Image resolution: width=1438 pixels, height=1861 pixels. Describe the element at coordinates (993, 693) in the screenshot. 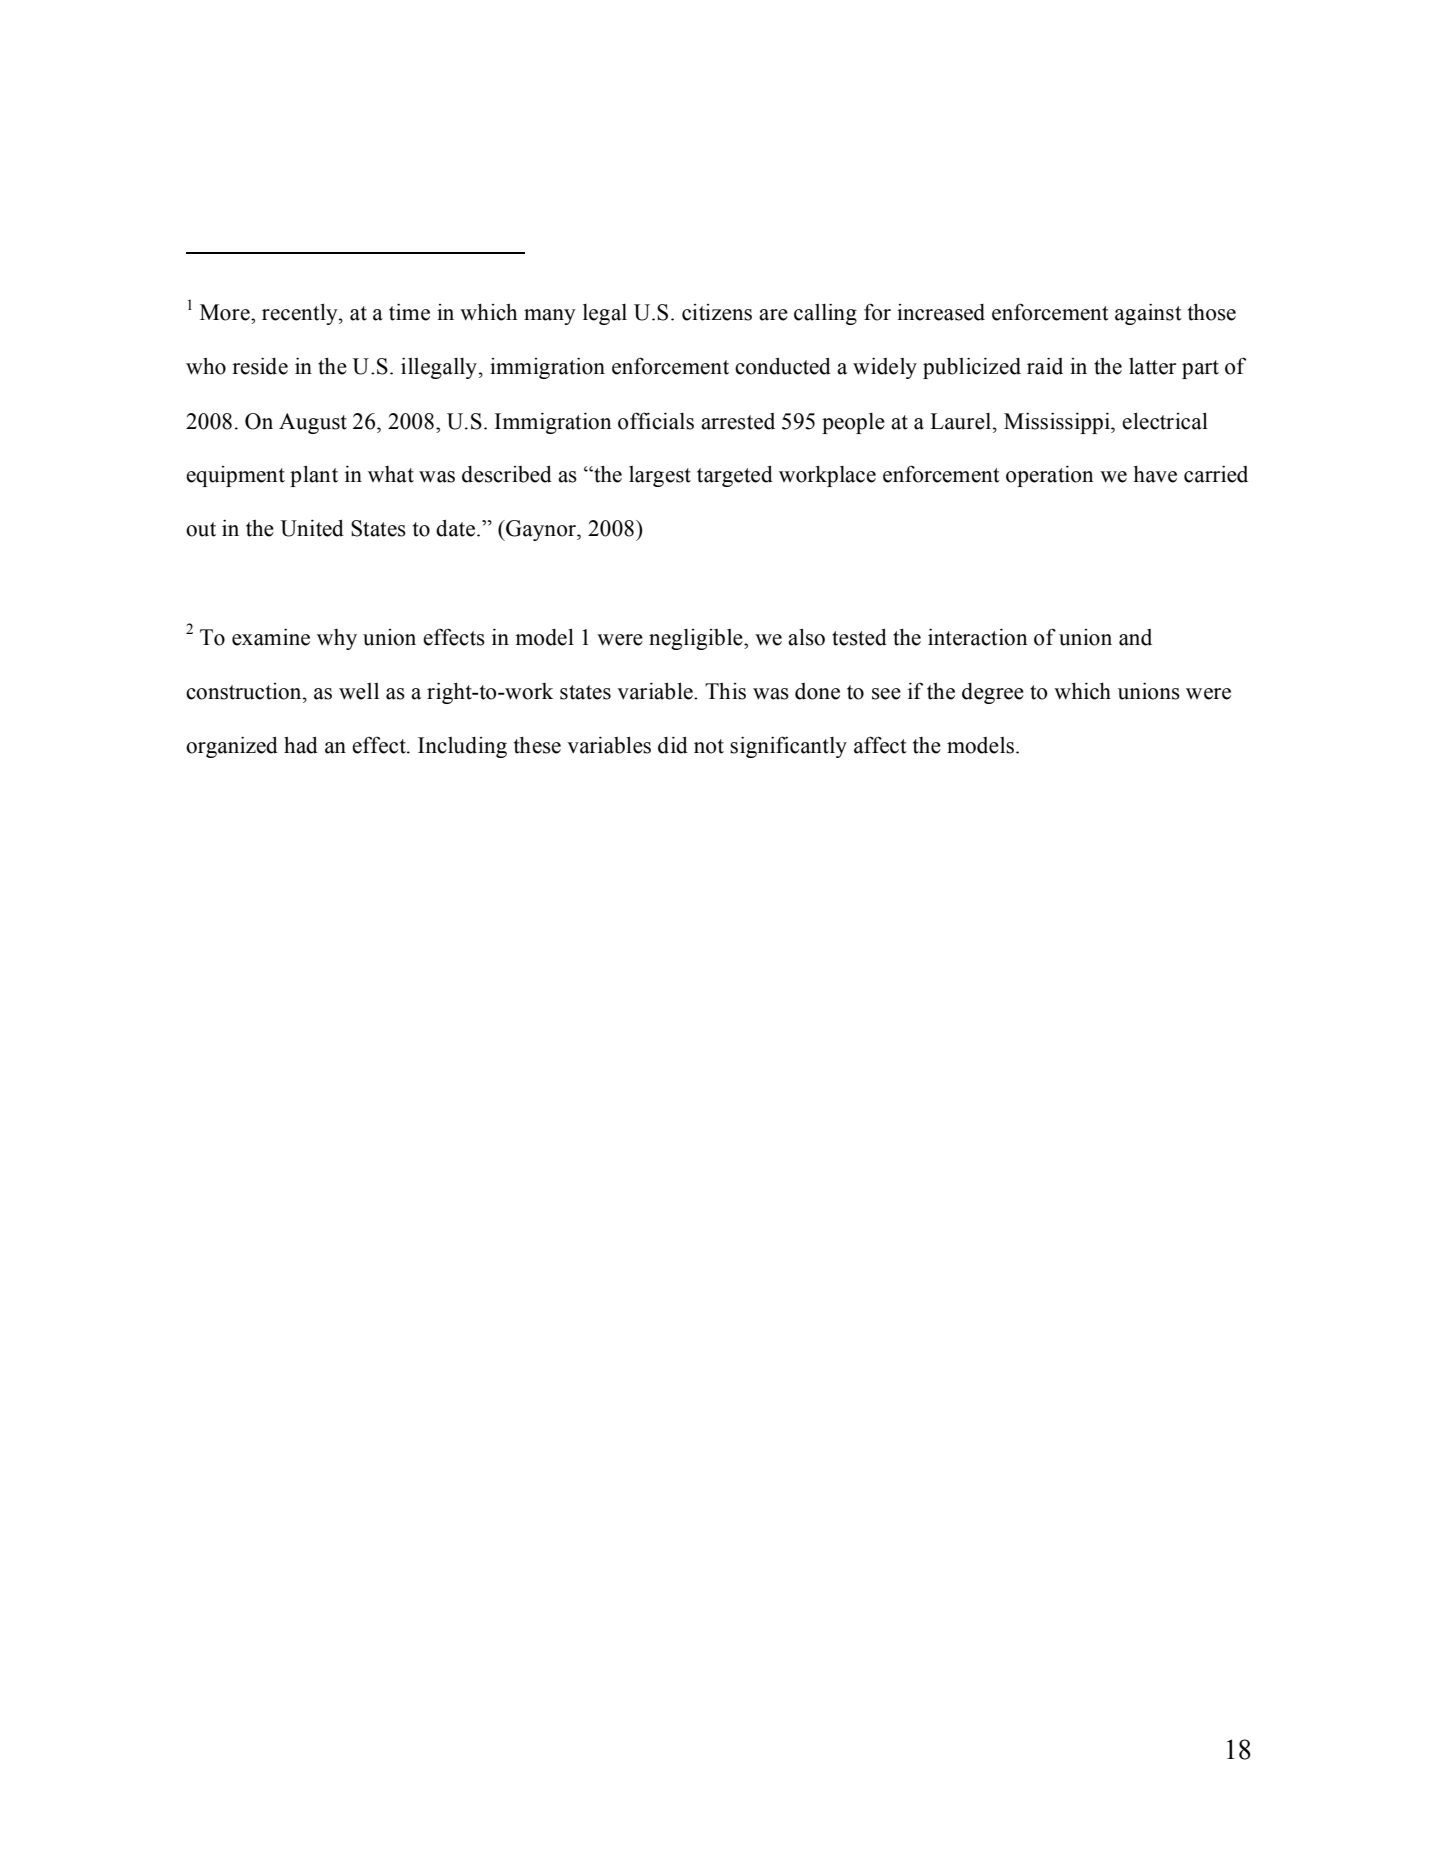

I see `degree` at that location.
